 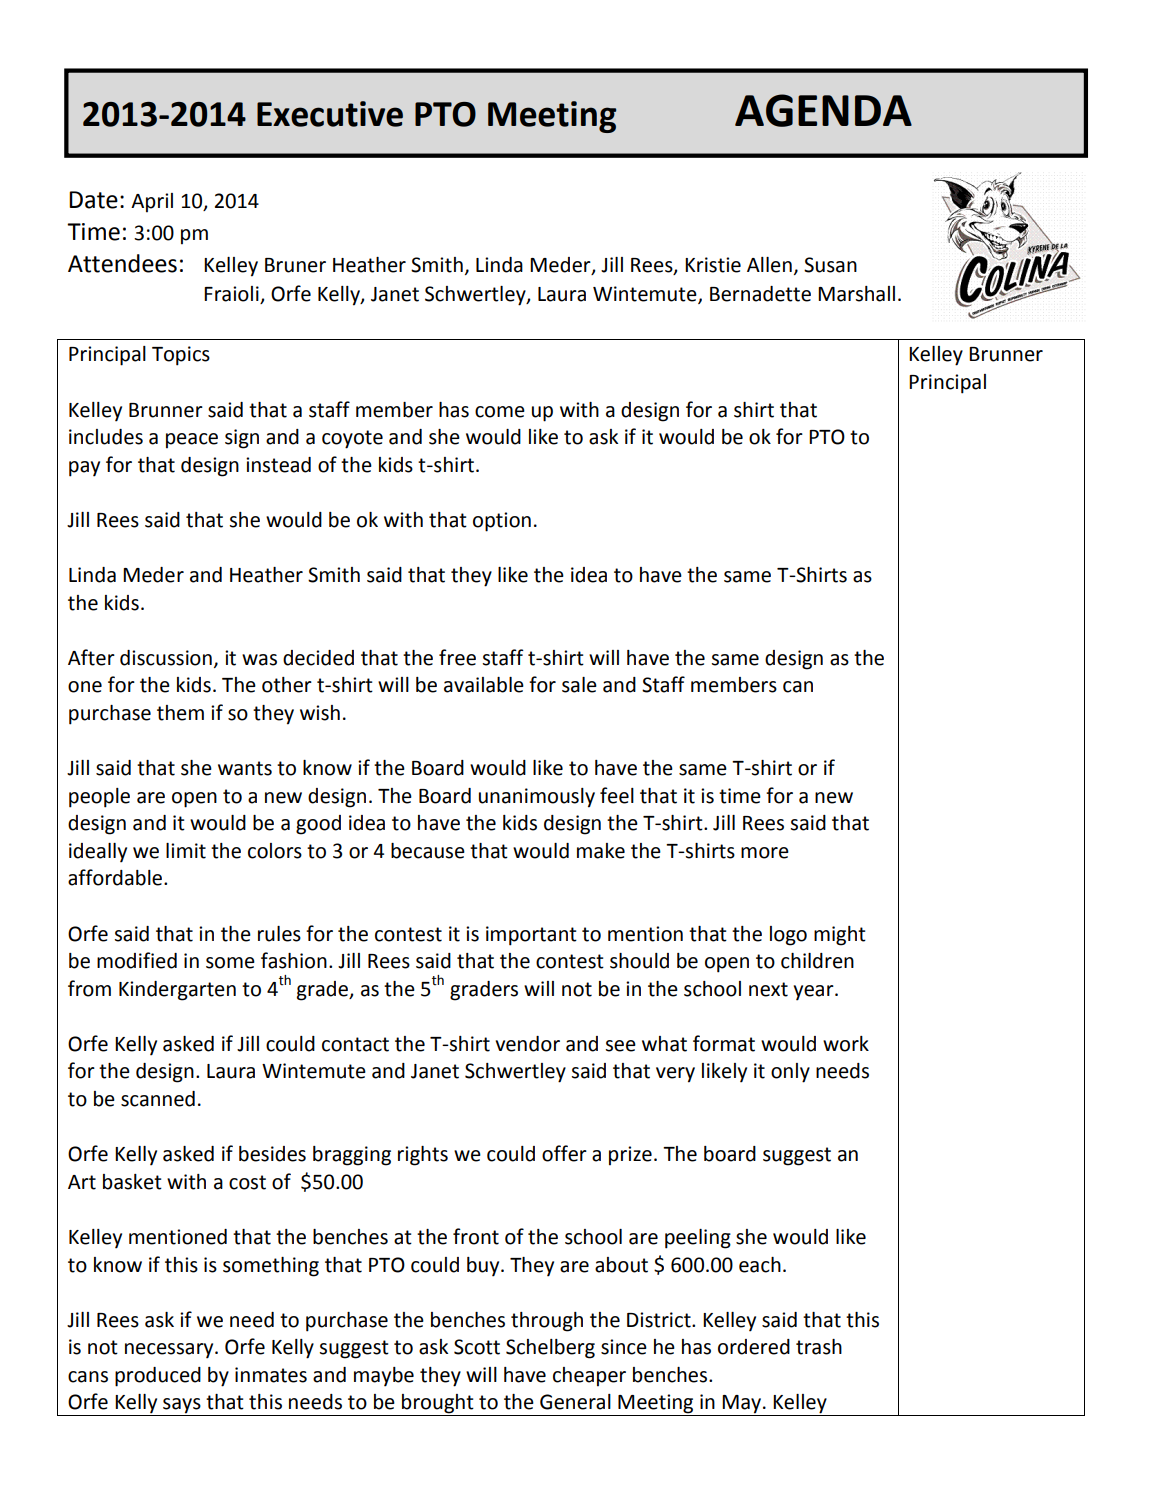 I want to click on scanned, so click(x=158, y=1099).
